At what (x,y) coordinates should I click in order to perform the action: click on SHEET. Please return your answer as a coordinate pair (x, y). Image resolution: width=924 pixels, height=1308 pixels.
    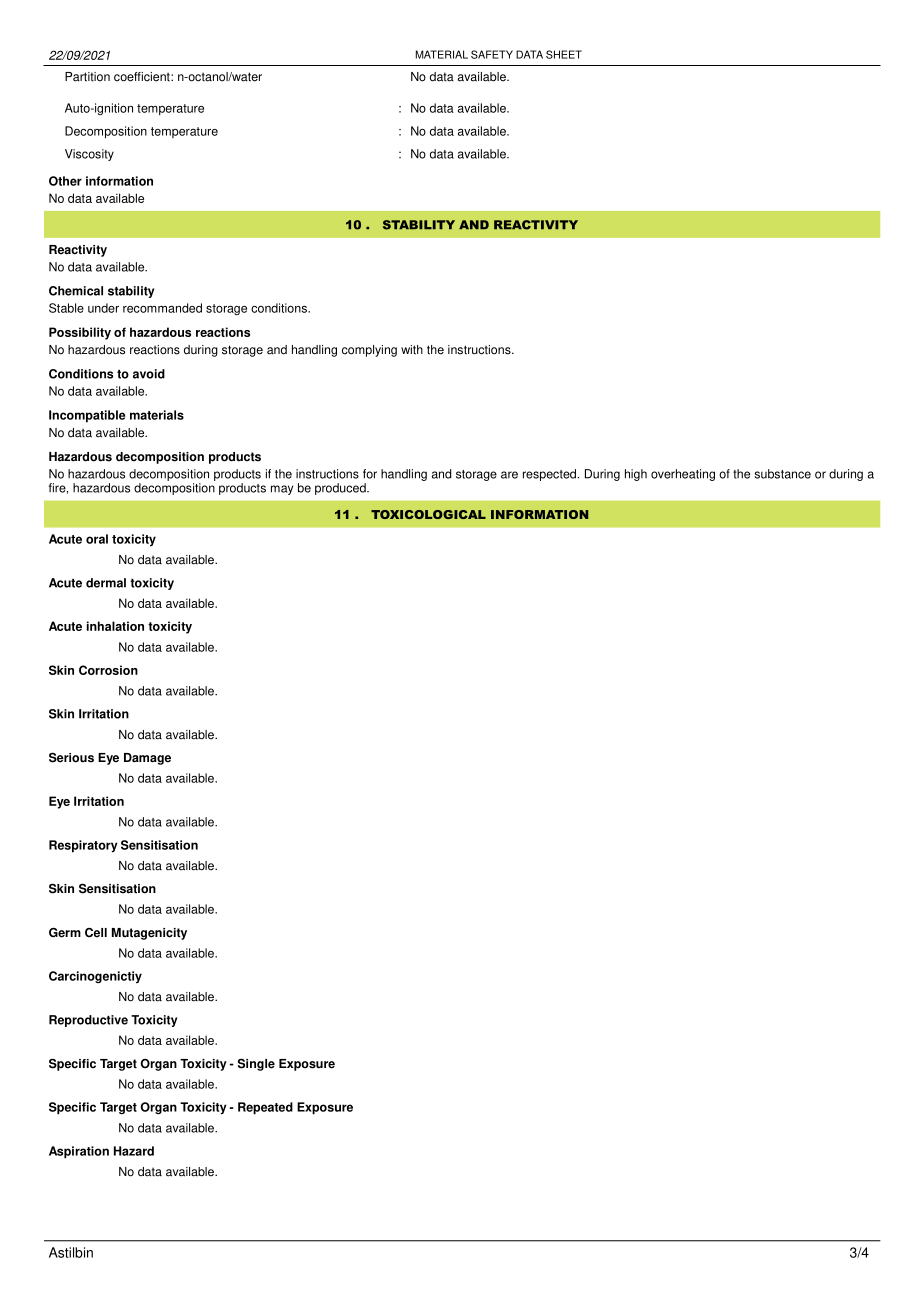
    Looking at the image, I should click on (564, 54).
